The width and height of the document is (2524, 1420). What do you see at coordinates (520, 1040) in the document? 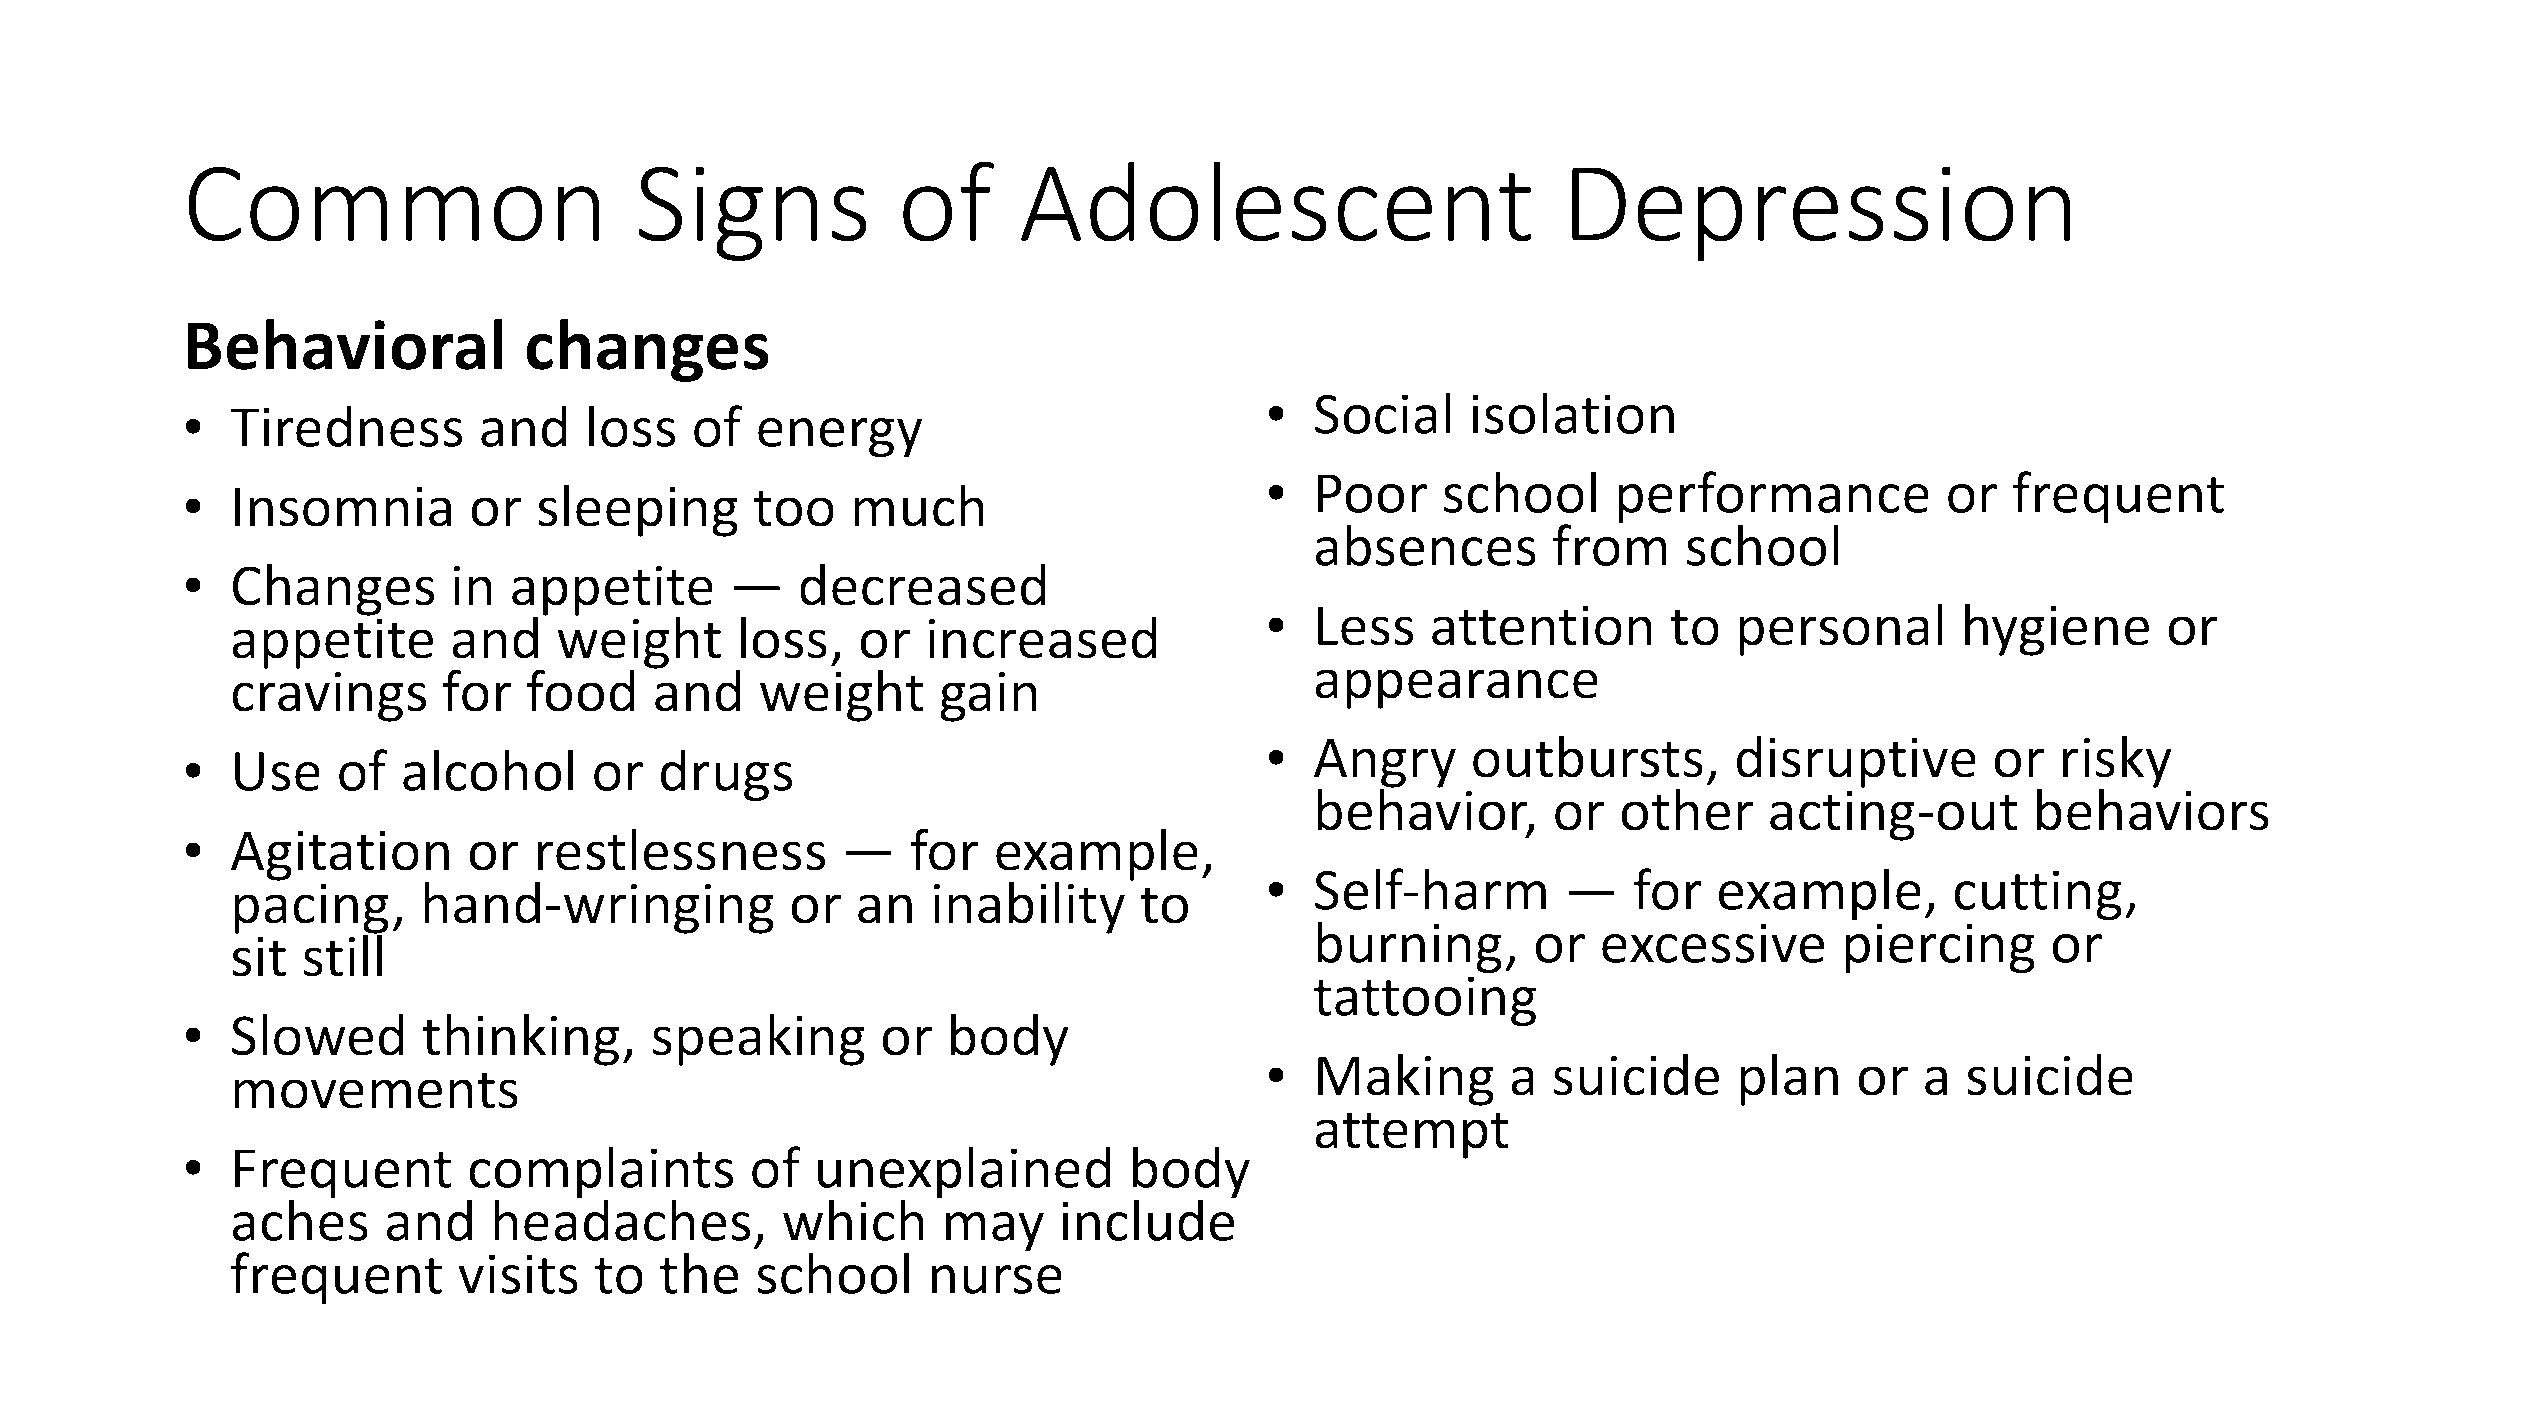
I see `thinking` at bounding box center [520, 1040].
